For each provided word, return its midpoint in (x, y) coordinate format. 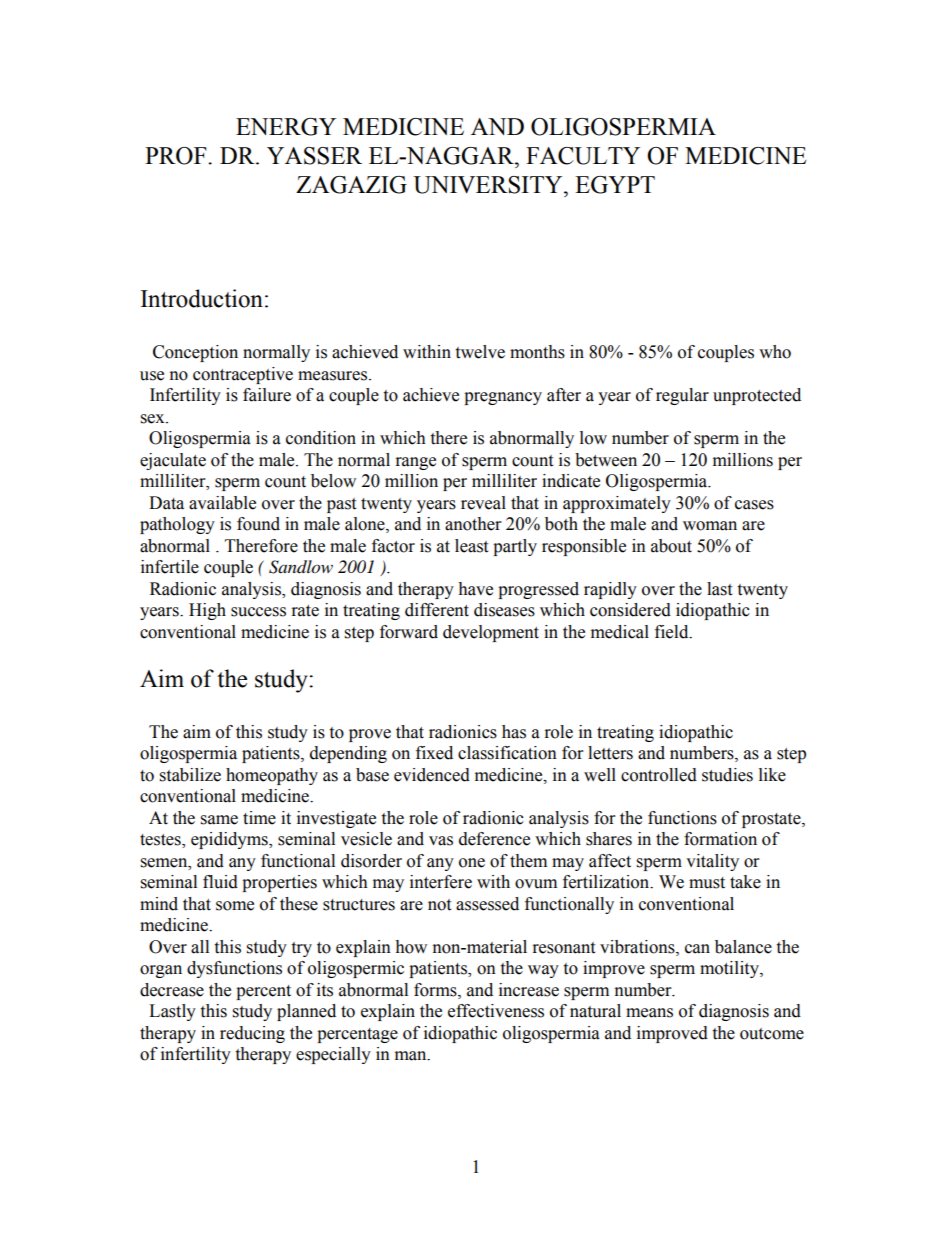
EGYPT (615, 185)
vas (441, 841)
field (673, 632)
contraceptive (243, 375)
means (649, 1013)
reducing (252, 1034)
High (207, 611)
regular (682, 396)
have (475, 589)
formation (720, 839)
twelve (480, 352)
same (219, 820)
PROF (177, 156)
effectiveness (496, 1011)
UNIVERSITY (489, 185)
